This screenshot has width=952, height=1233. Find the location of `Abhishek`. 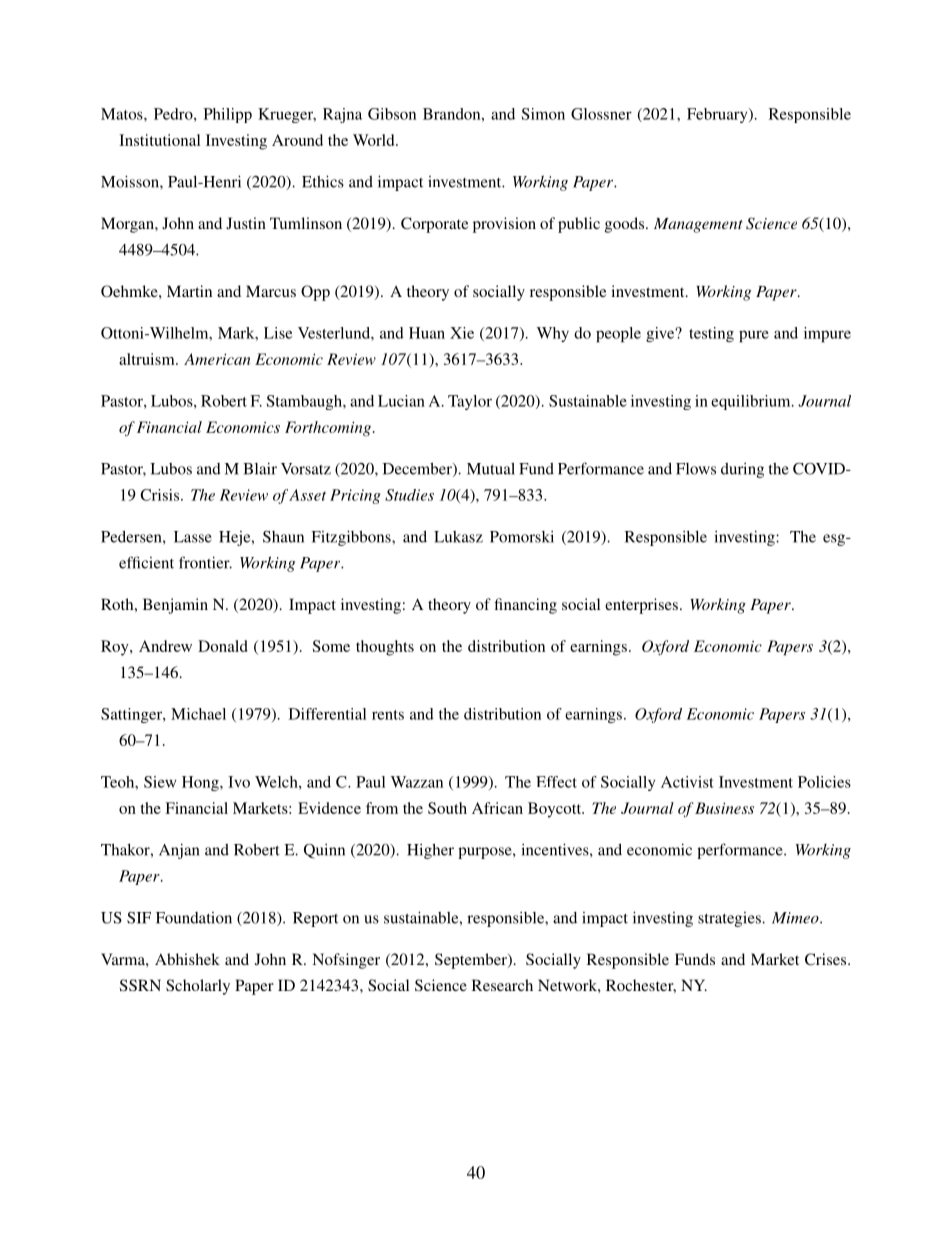

Abhishek is located at coordinates (187, 959).
